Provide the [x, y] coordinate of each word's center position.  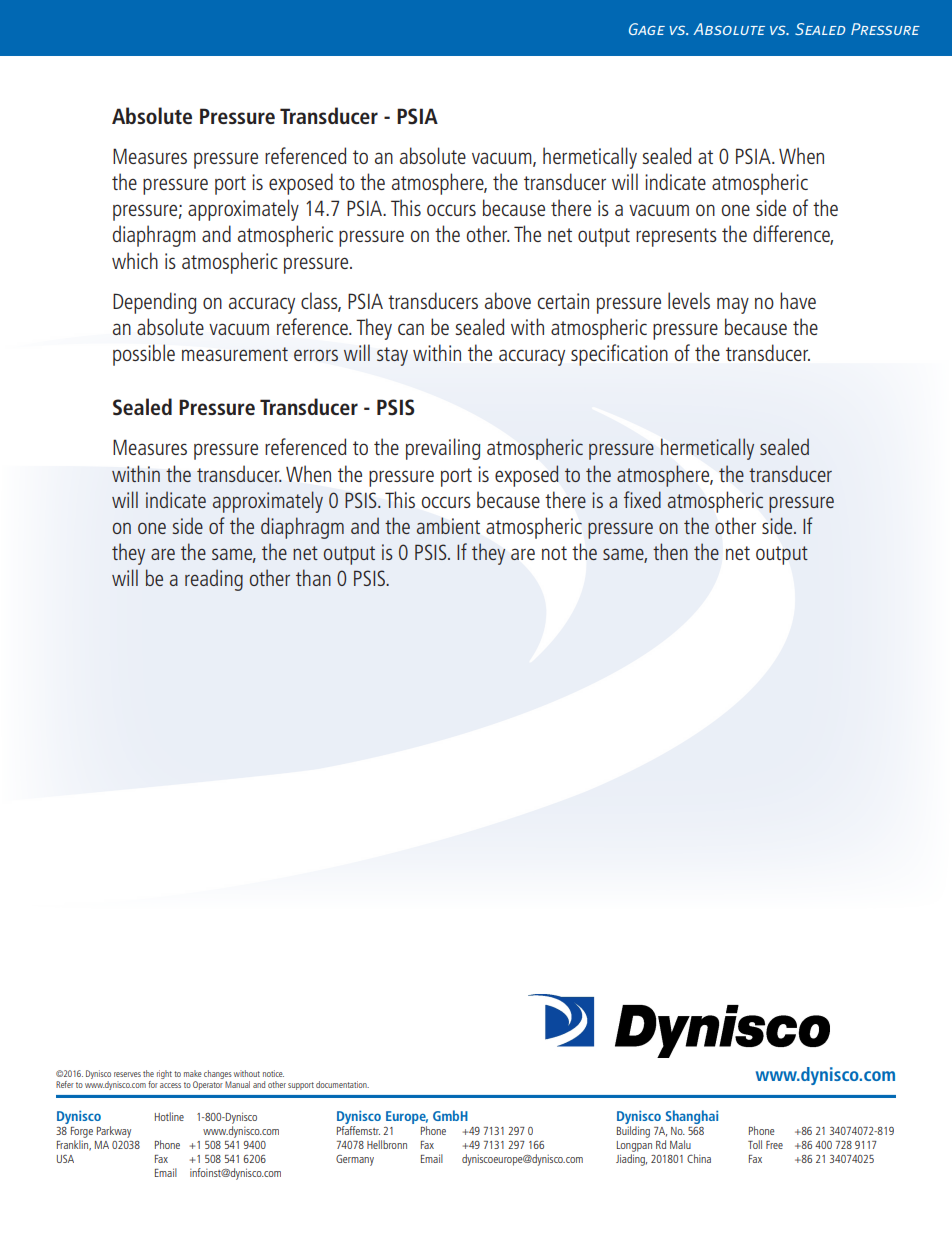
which [135, 260]
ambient [448, 525]
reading [214, 580]
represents [676, 237]
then [670, 551]
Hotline [169, 1116]
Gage [647, 29]
